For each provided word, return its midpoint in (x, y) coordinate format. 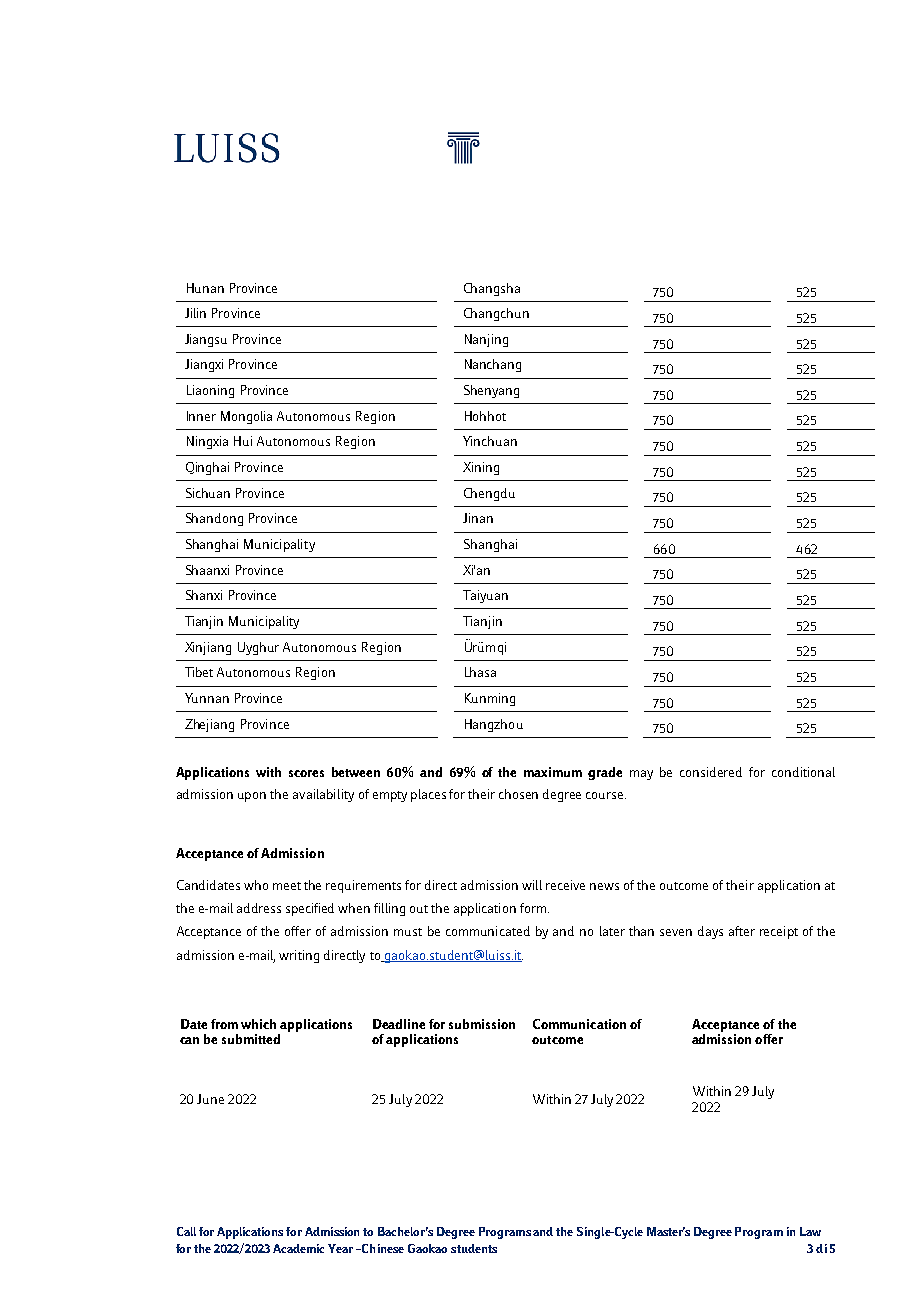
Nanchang (493, 365)
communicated (488, 931)
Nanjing (486, 340)
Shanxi (204, 595)
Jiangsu (206, 340)
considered (711, 772)
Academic (298, 1248)
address (259, 908)
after (742, 931)
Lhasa (480, 672)
